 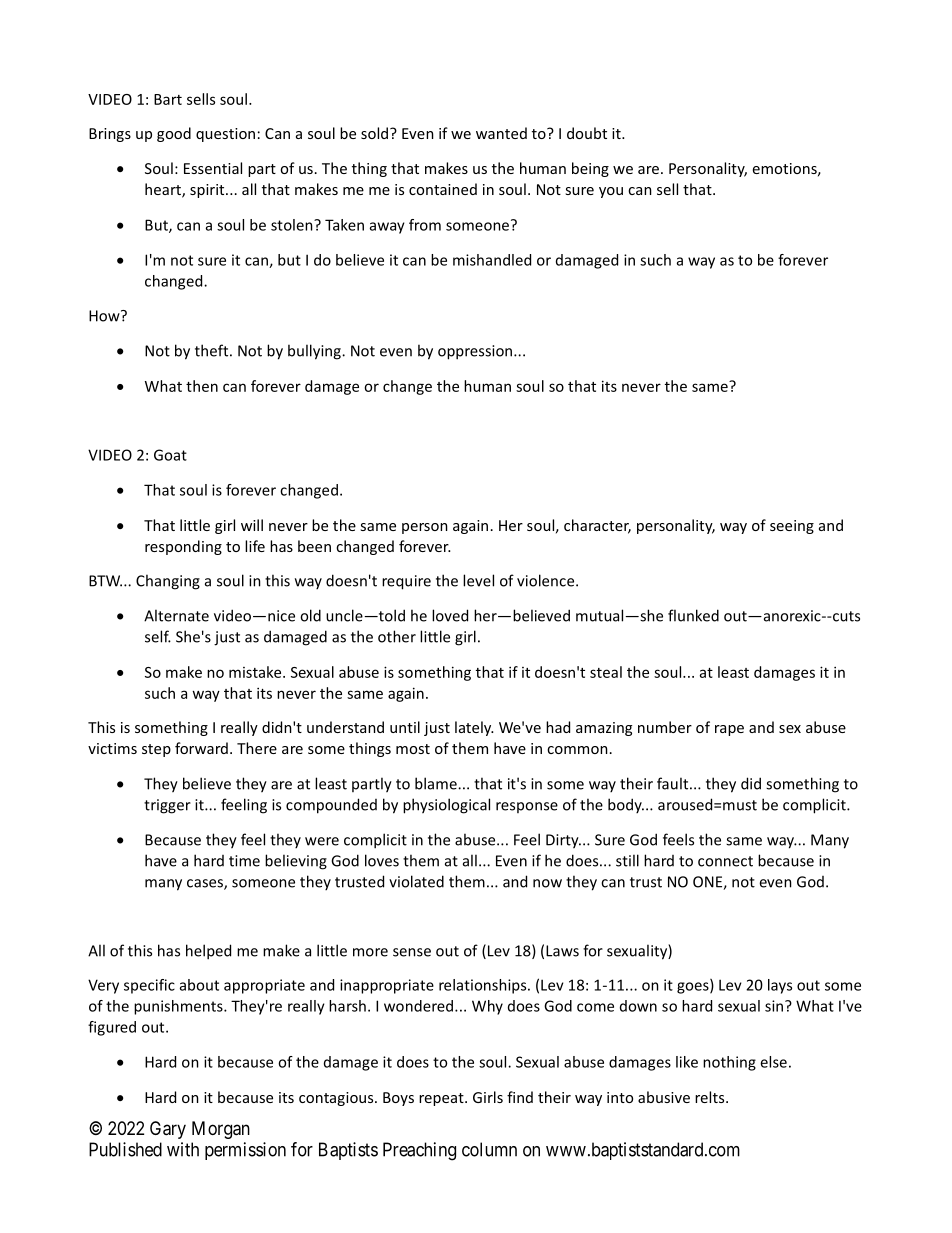 What do you see at coordinates (174, 134) in the screenshot?
I see `good` at bounding box center [174, 134].
